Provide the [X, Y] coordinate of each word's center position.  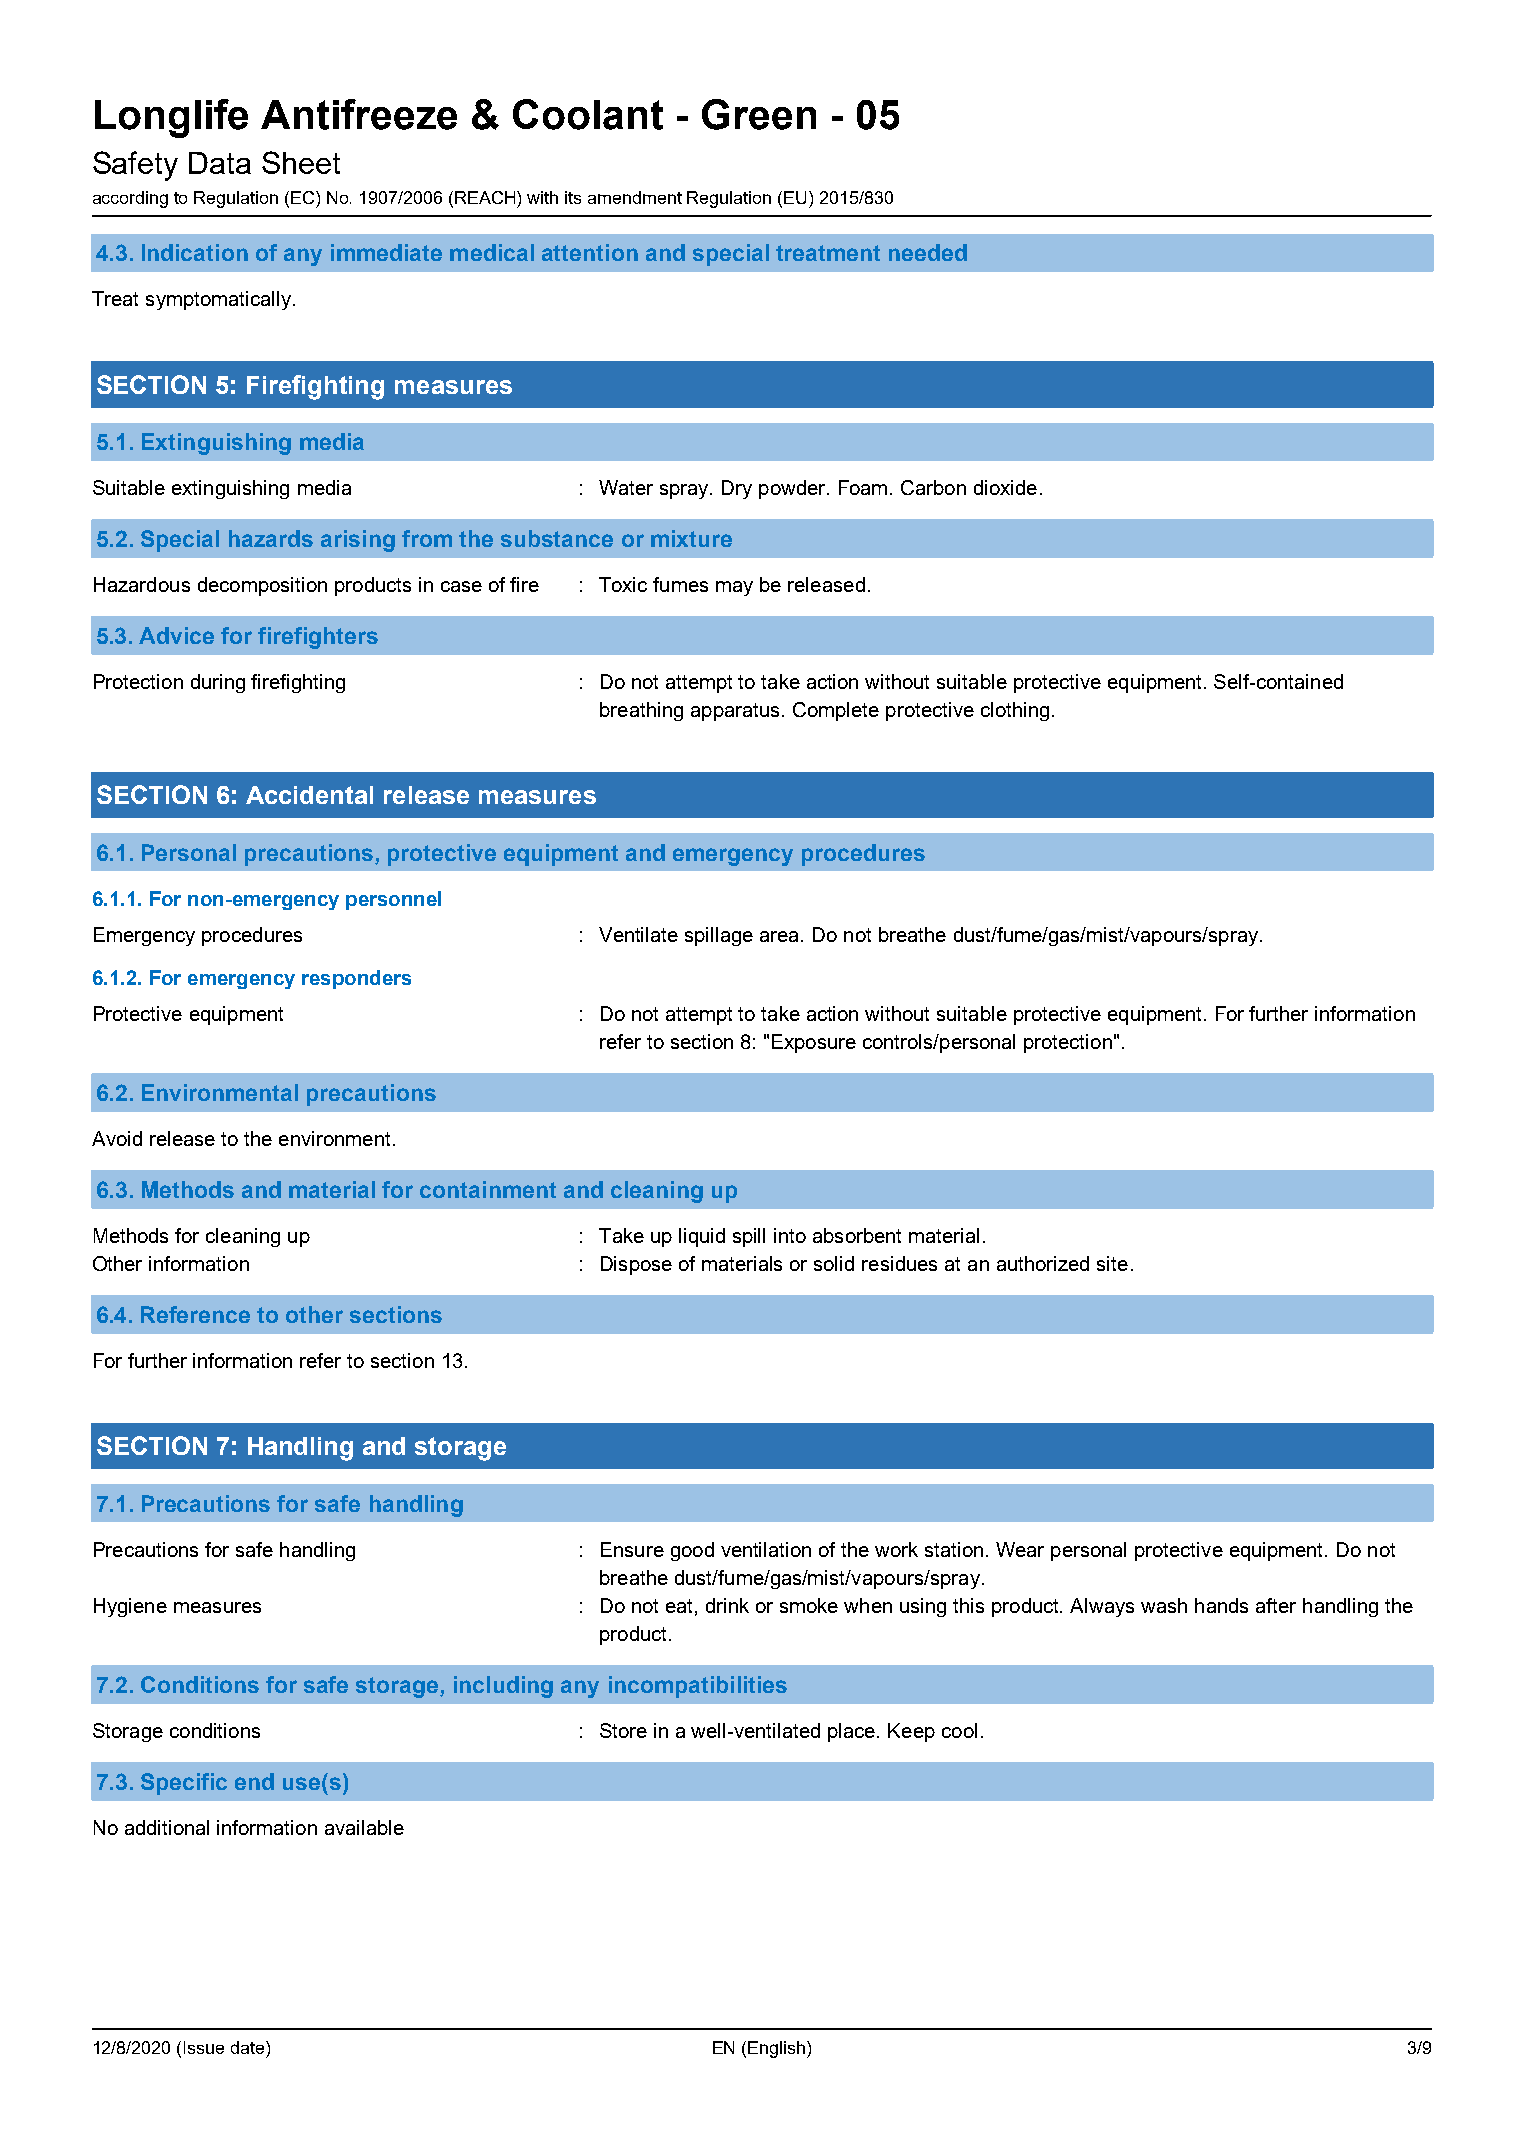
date [249, 2047]
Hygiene [130, 1607]
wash [1164, 1605]
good [692, 1551]
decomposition [262, 586]
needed [928, 252]
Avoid [117, 1138]
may [734, 588]
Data [220, 163]
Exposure [814, 1043]
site [1112, 1263]
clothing [1015, 711]
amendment [635, 197]
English [776, 2049]
